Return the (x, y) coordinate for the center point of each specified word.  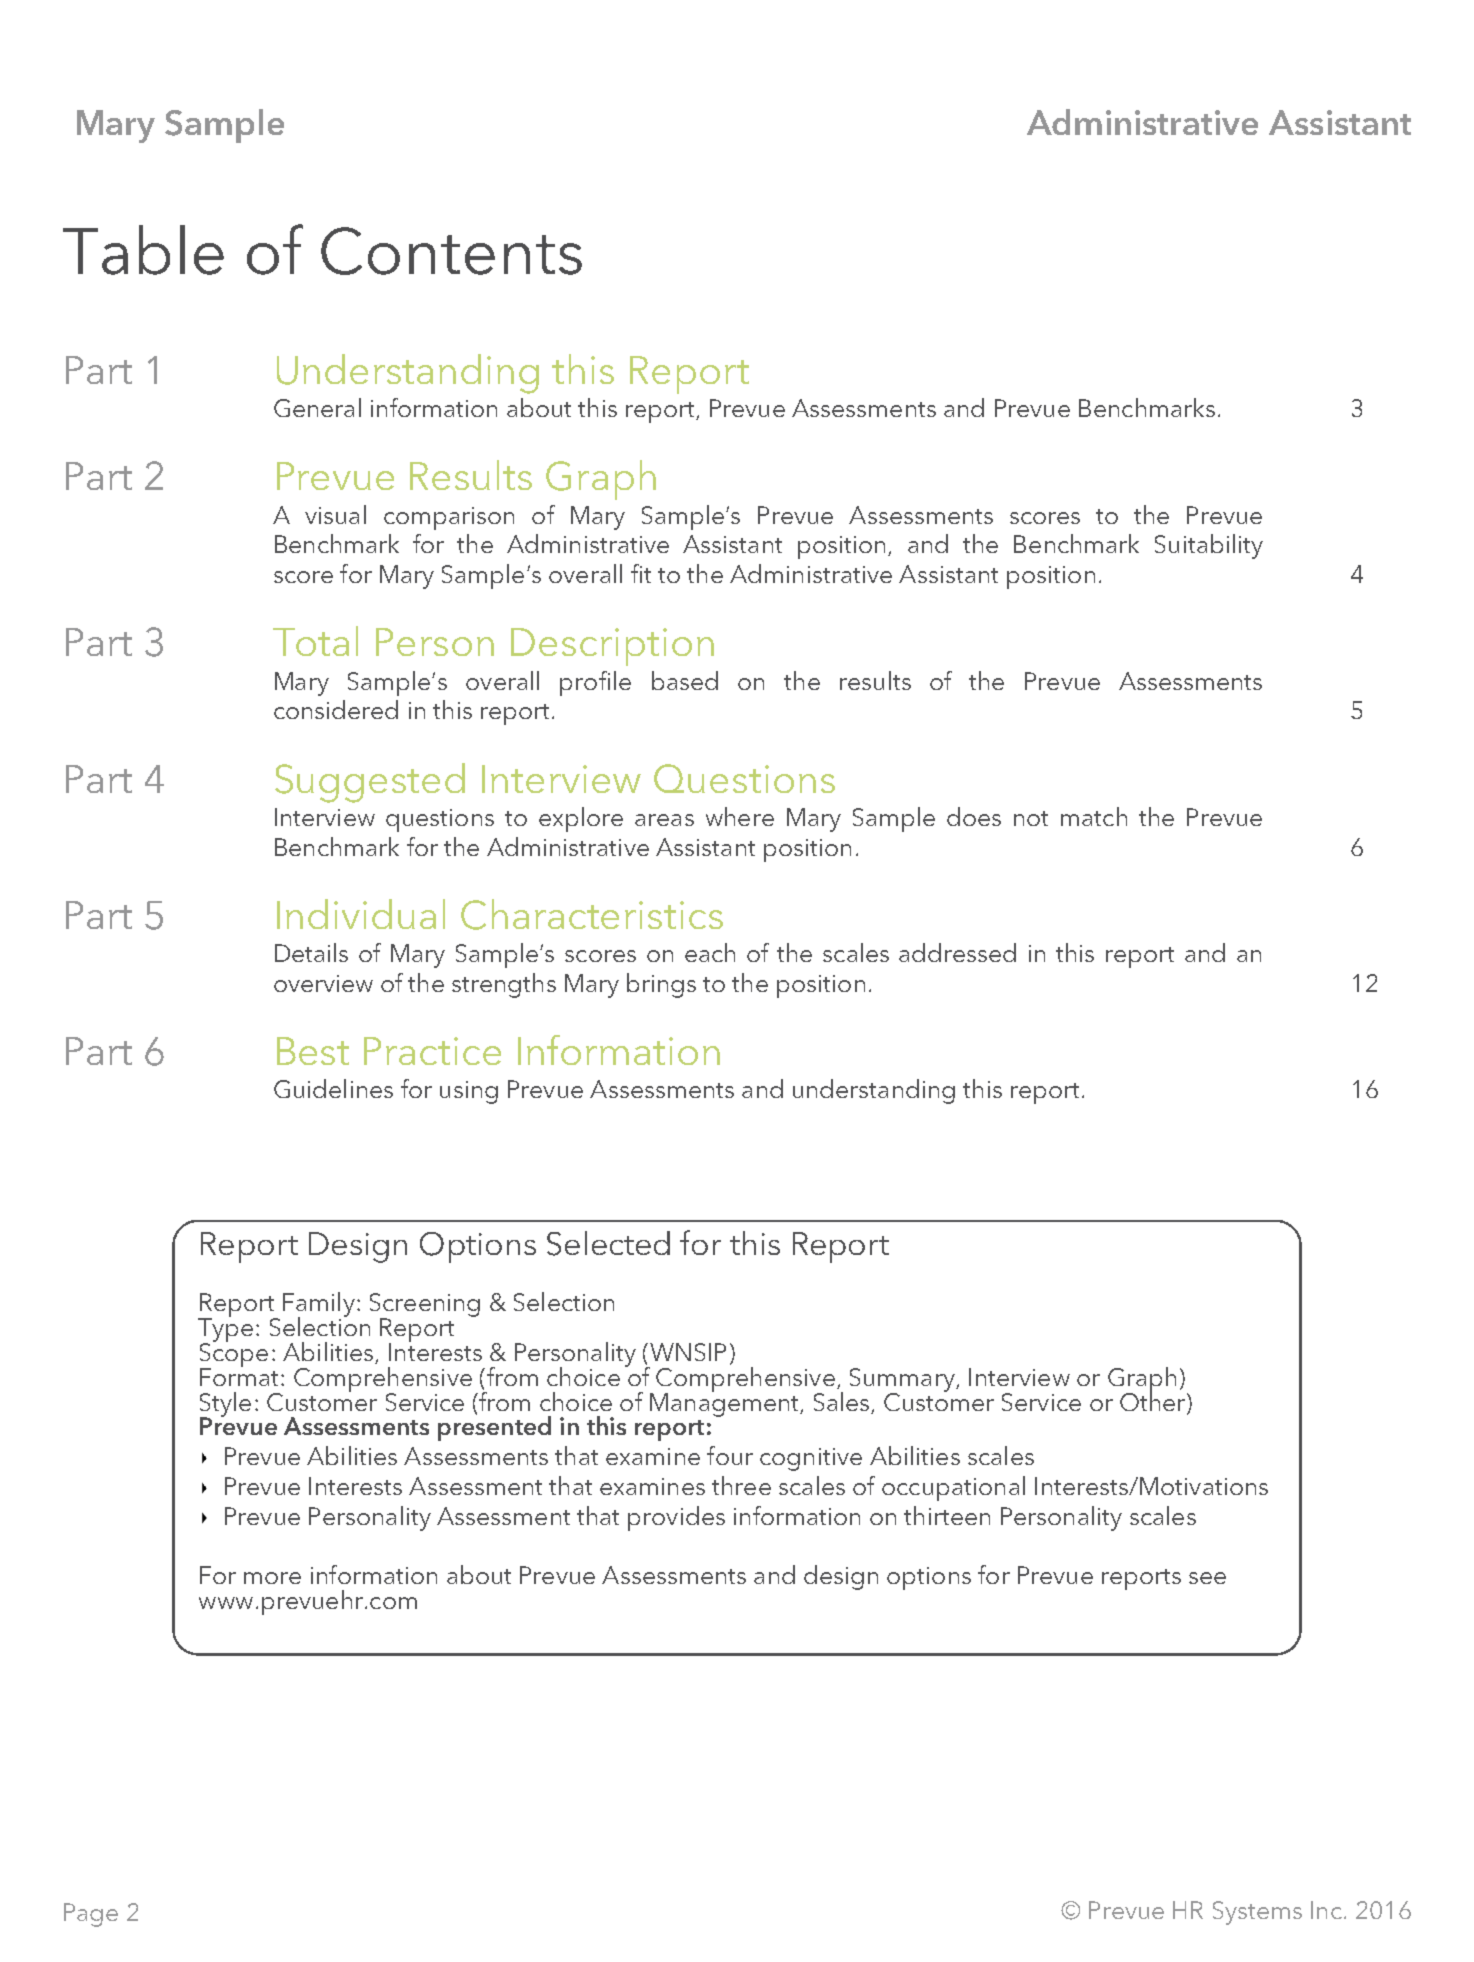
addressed (957, 952)
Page (91, 1915)
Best (313, 1051)
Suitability (1209, 546)
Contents (451, 251)
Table (143, 250)
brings (661, 985)
